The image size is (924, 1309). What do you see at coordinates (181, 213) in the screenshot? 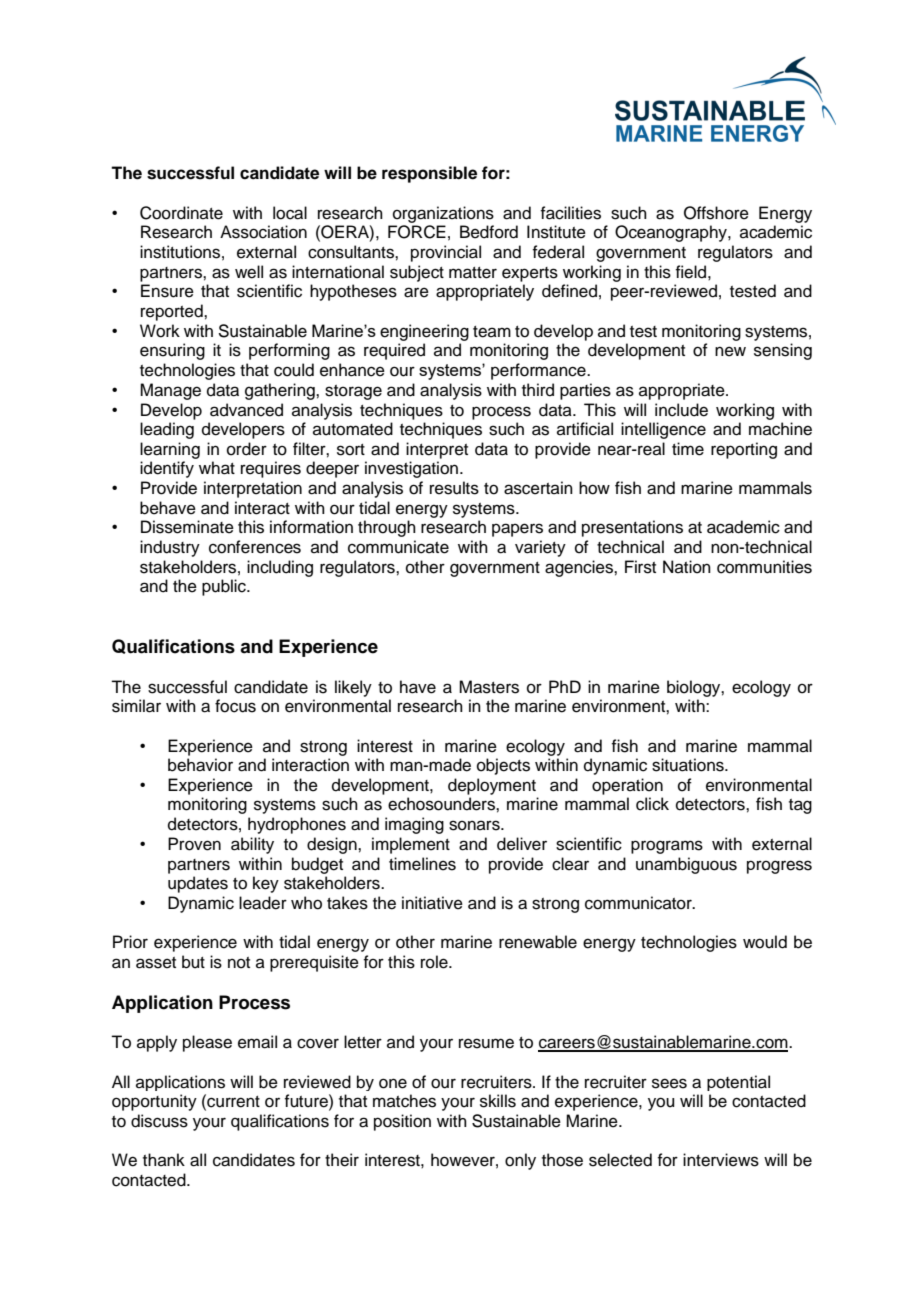
I see `Coordinate` at bounding box center [181, 213].
